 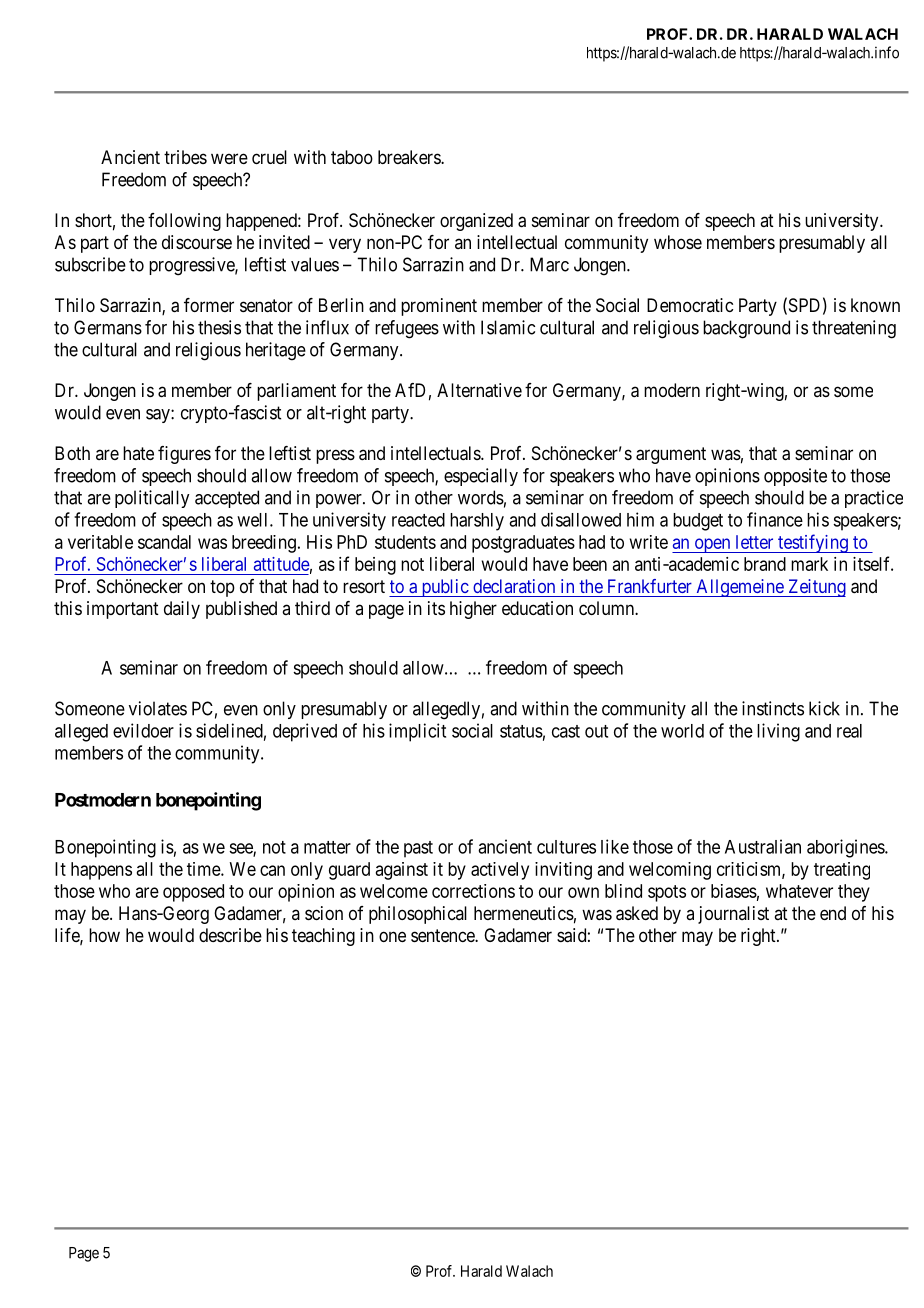 I want to click on status, so click(x=521, y=731).
